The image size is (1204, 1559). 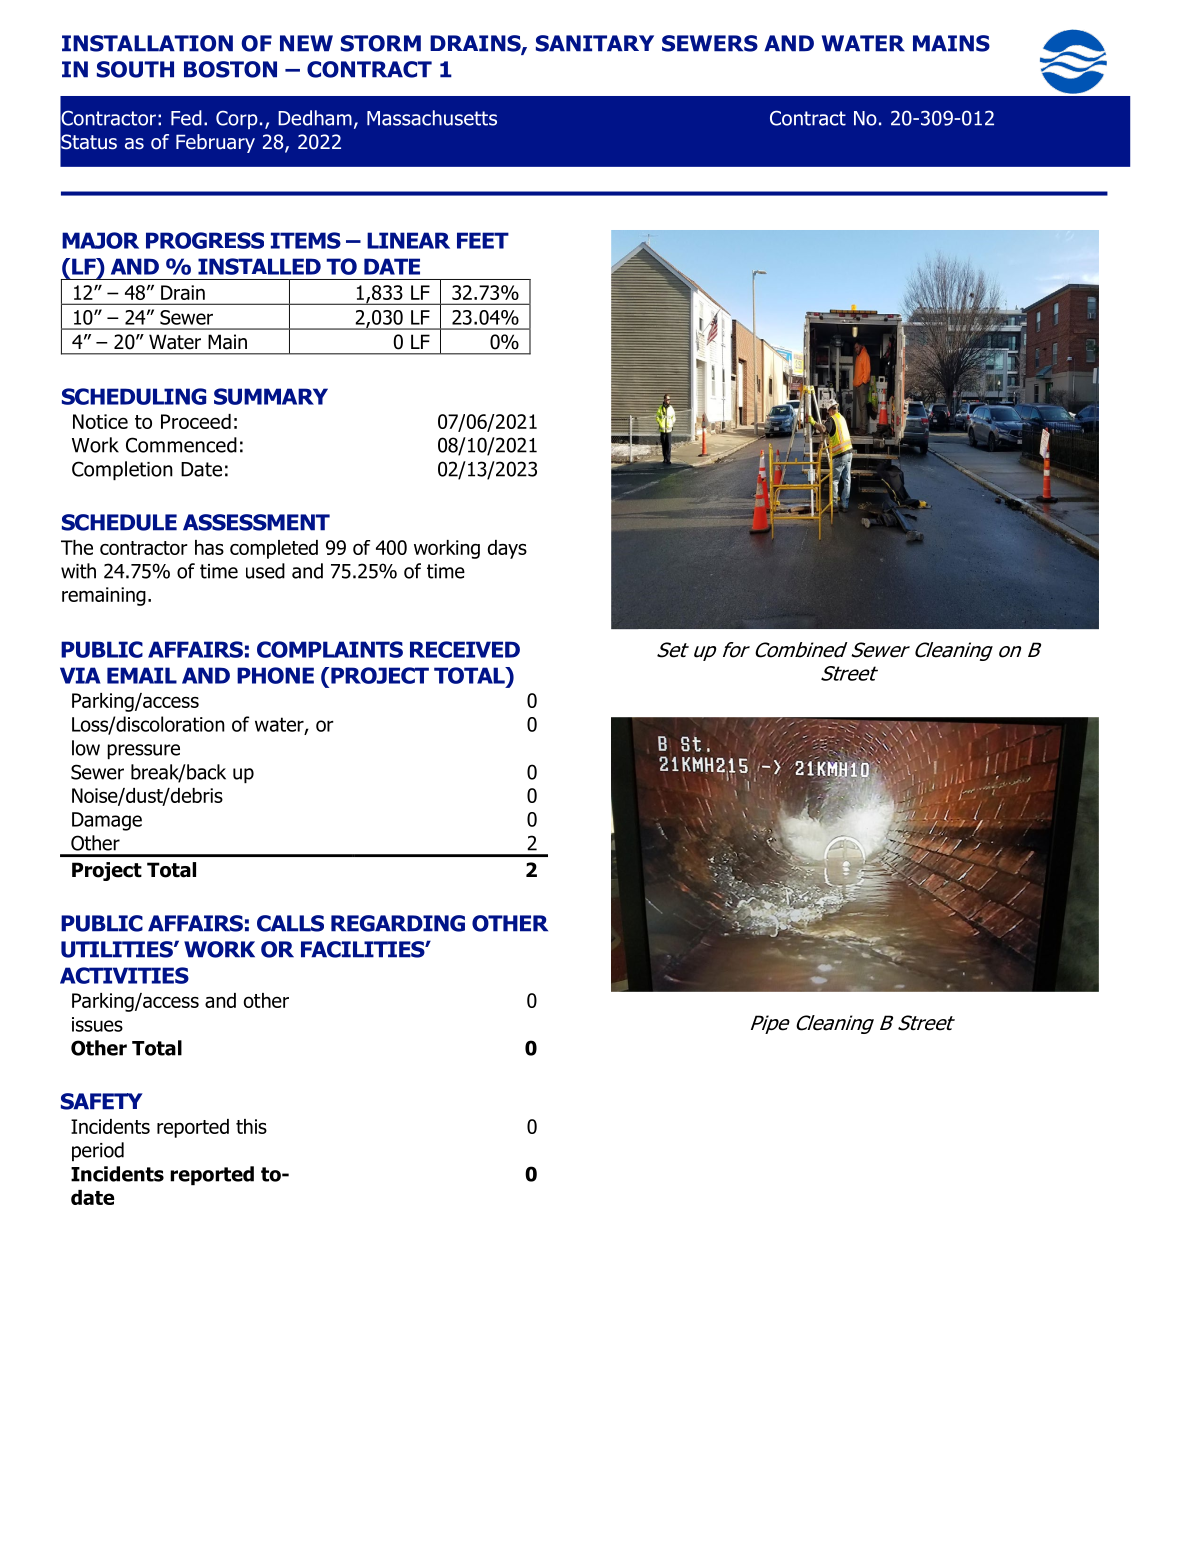 I want to click on this, so click(x=251, y=1126).
